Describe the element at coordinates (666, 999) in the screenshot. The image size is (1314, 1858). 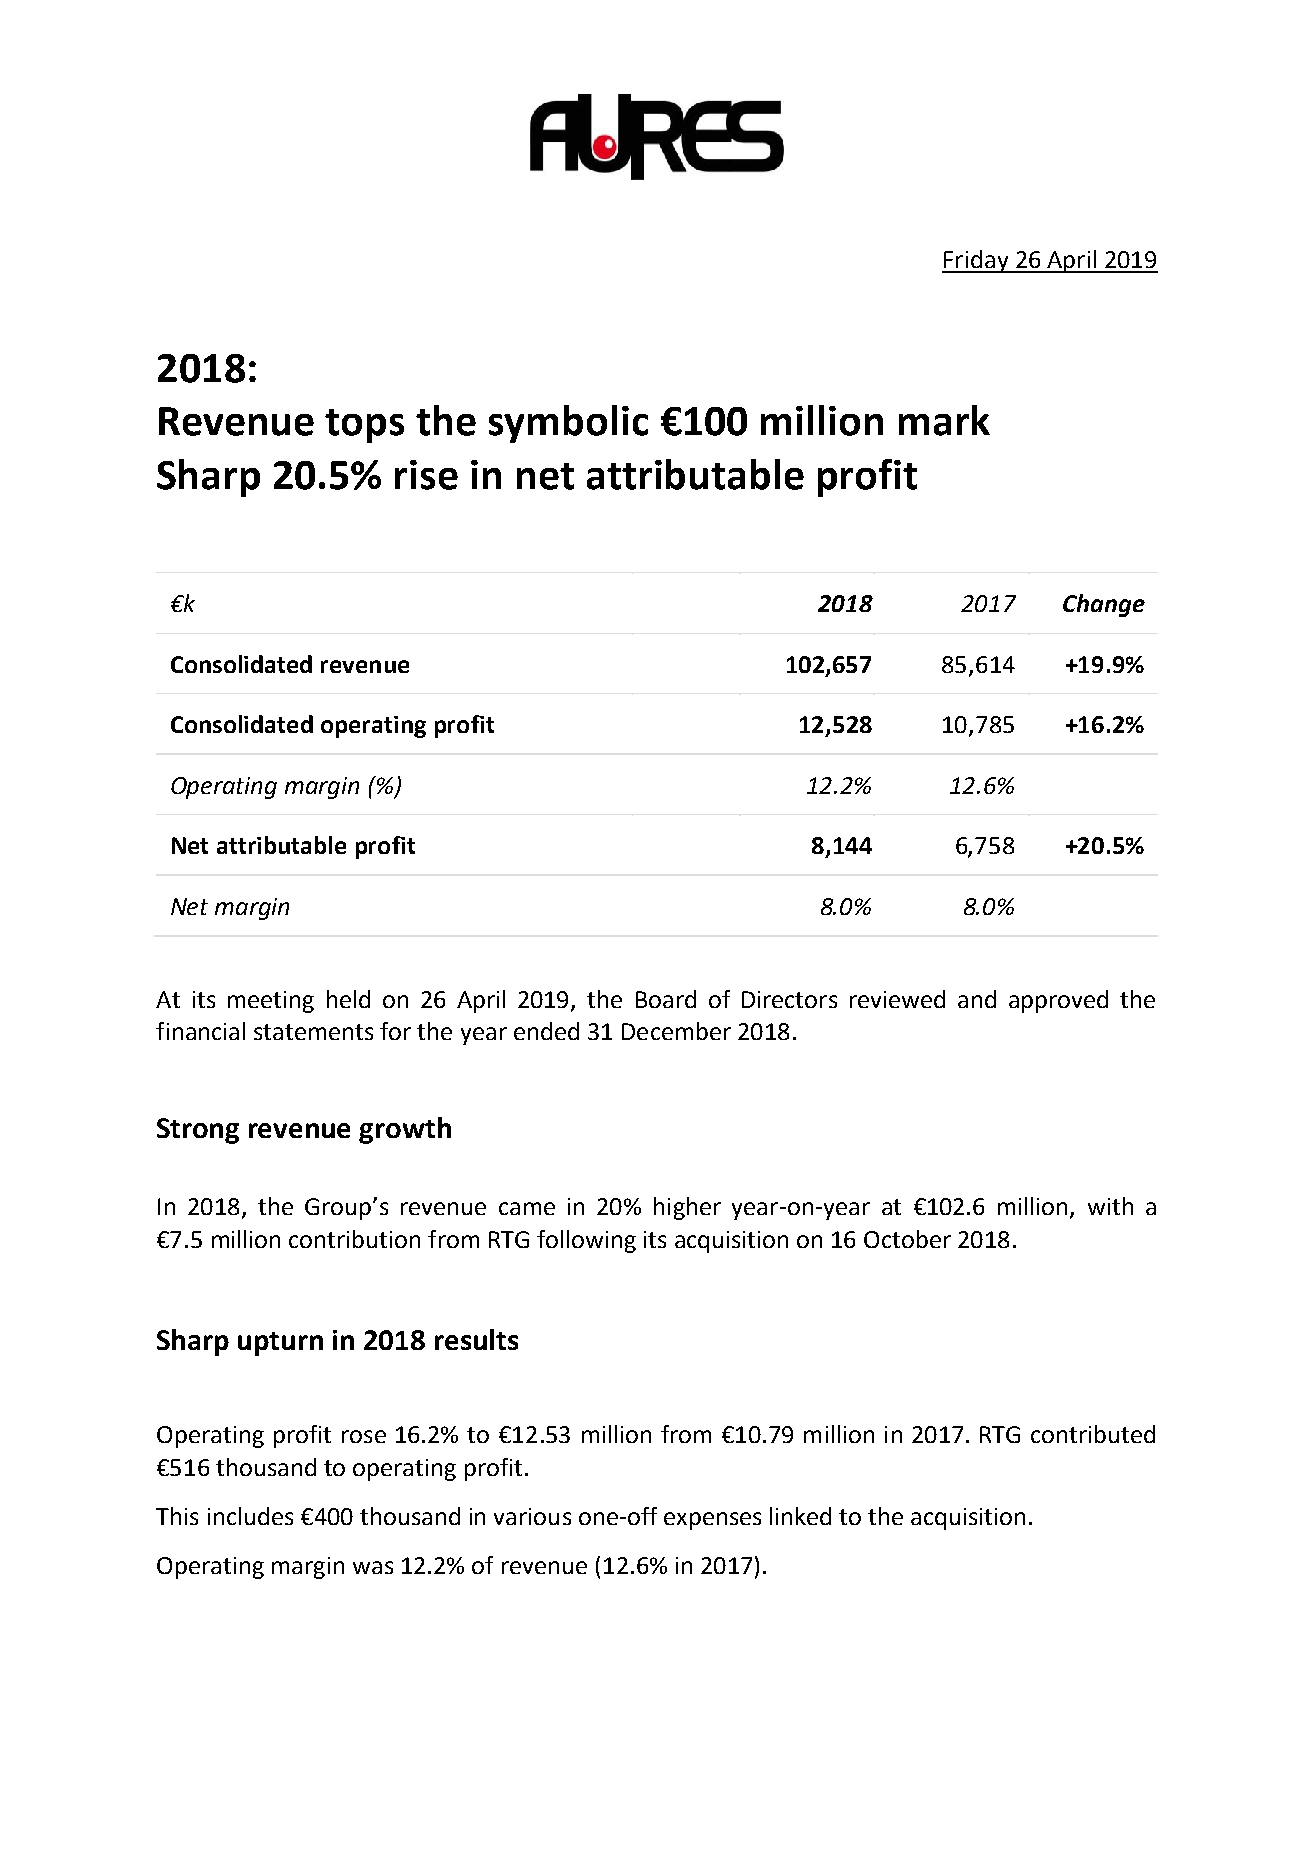
I see `Board` at that location.
